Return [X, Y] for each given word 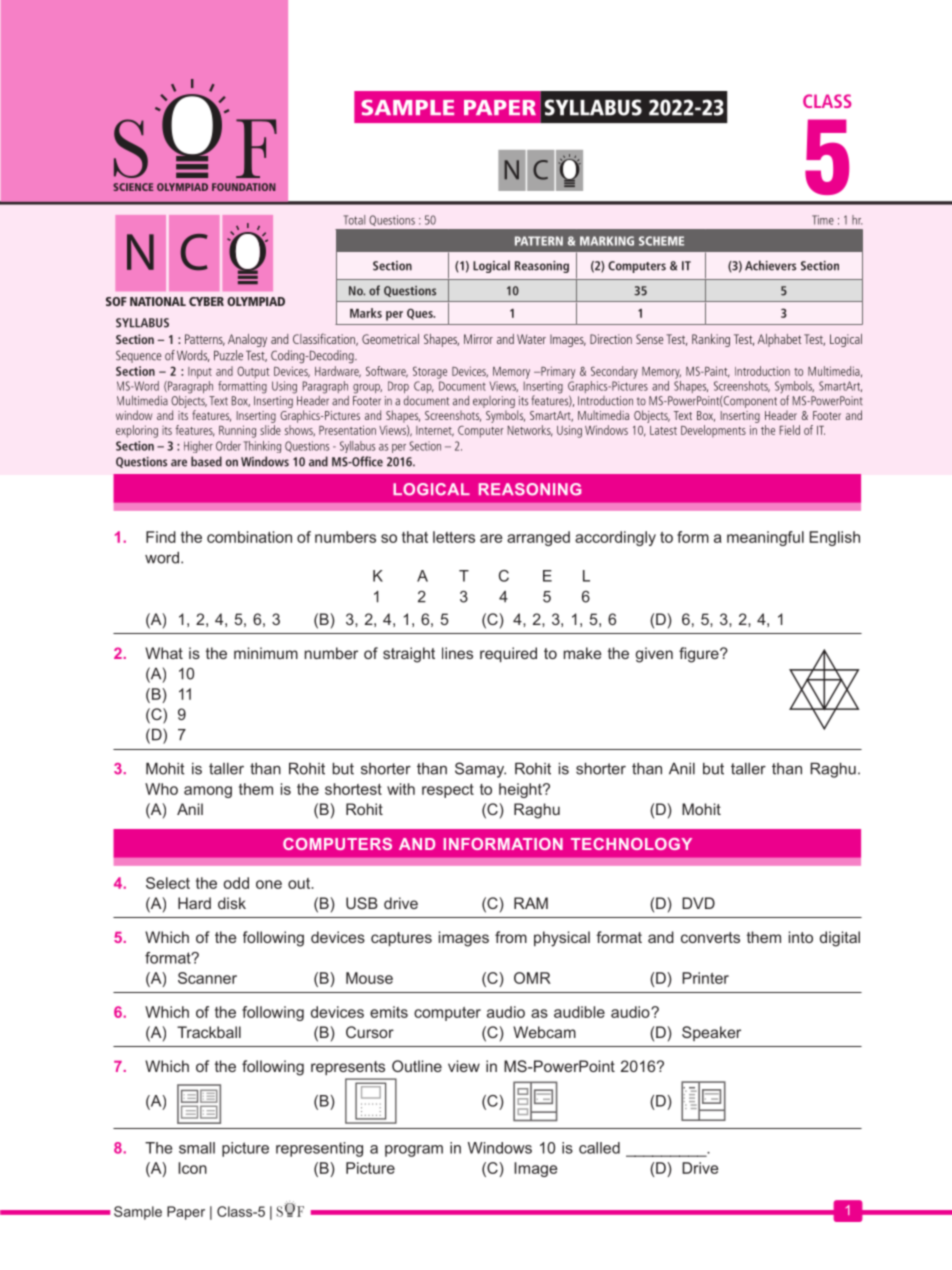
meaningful [765, 538]
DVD [698, 903]
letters [454, 537]
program [414, 1151]
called [599, 1148]
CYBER [206, 301]
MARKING [607, 241]
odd [236, 883]
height [521, 790]
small [197, 1148]
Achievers [770, 265]
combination [249, 537]
